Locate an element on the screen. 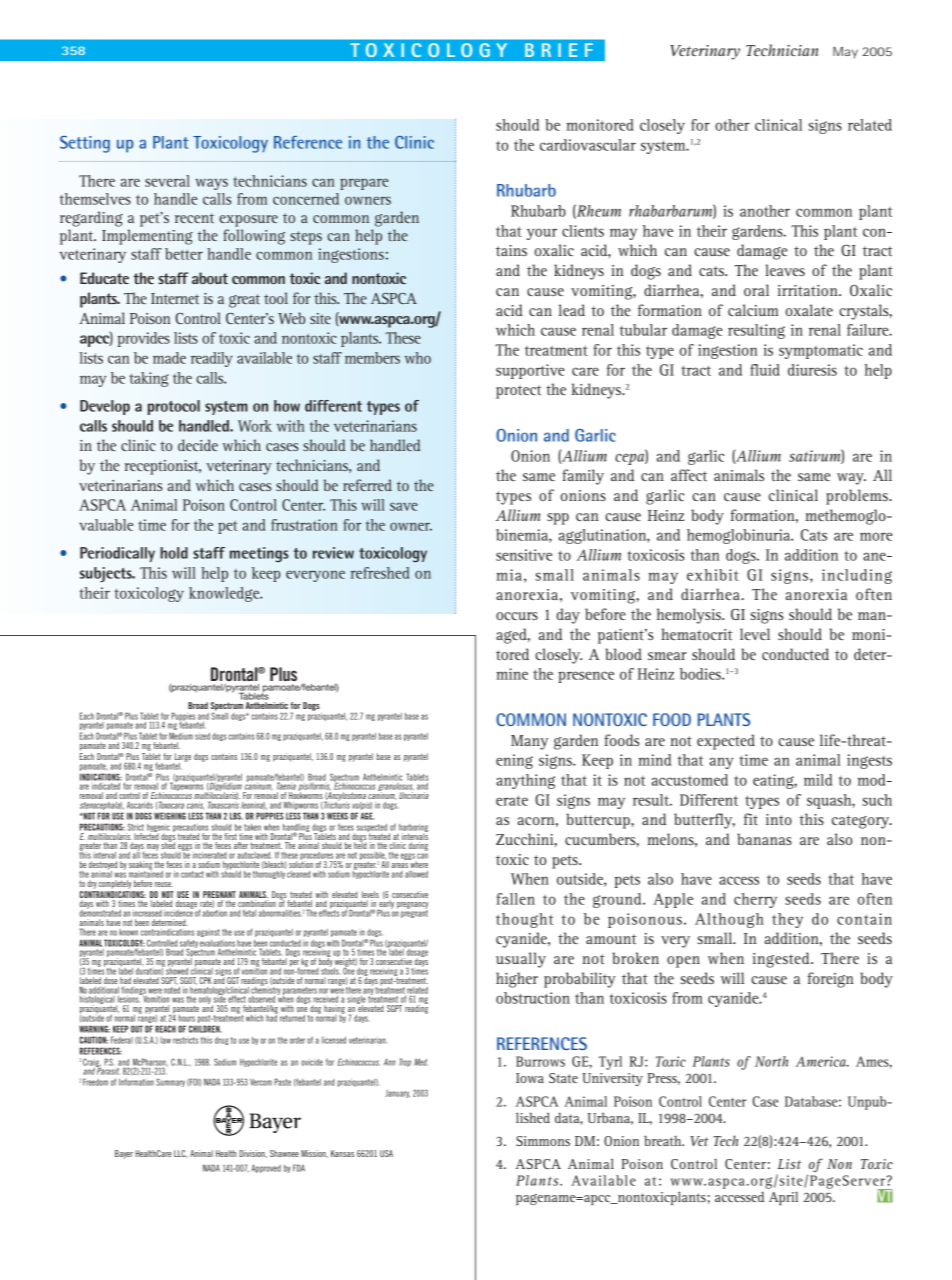  cardiovascular is located at coordinates (588, 145).
